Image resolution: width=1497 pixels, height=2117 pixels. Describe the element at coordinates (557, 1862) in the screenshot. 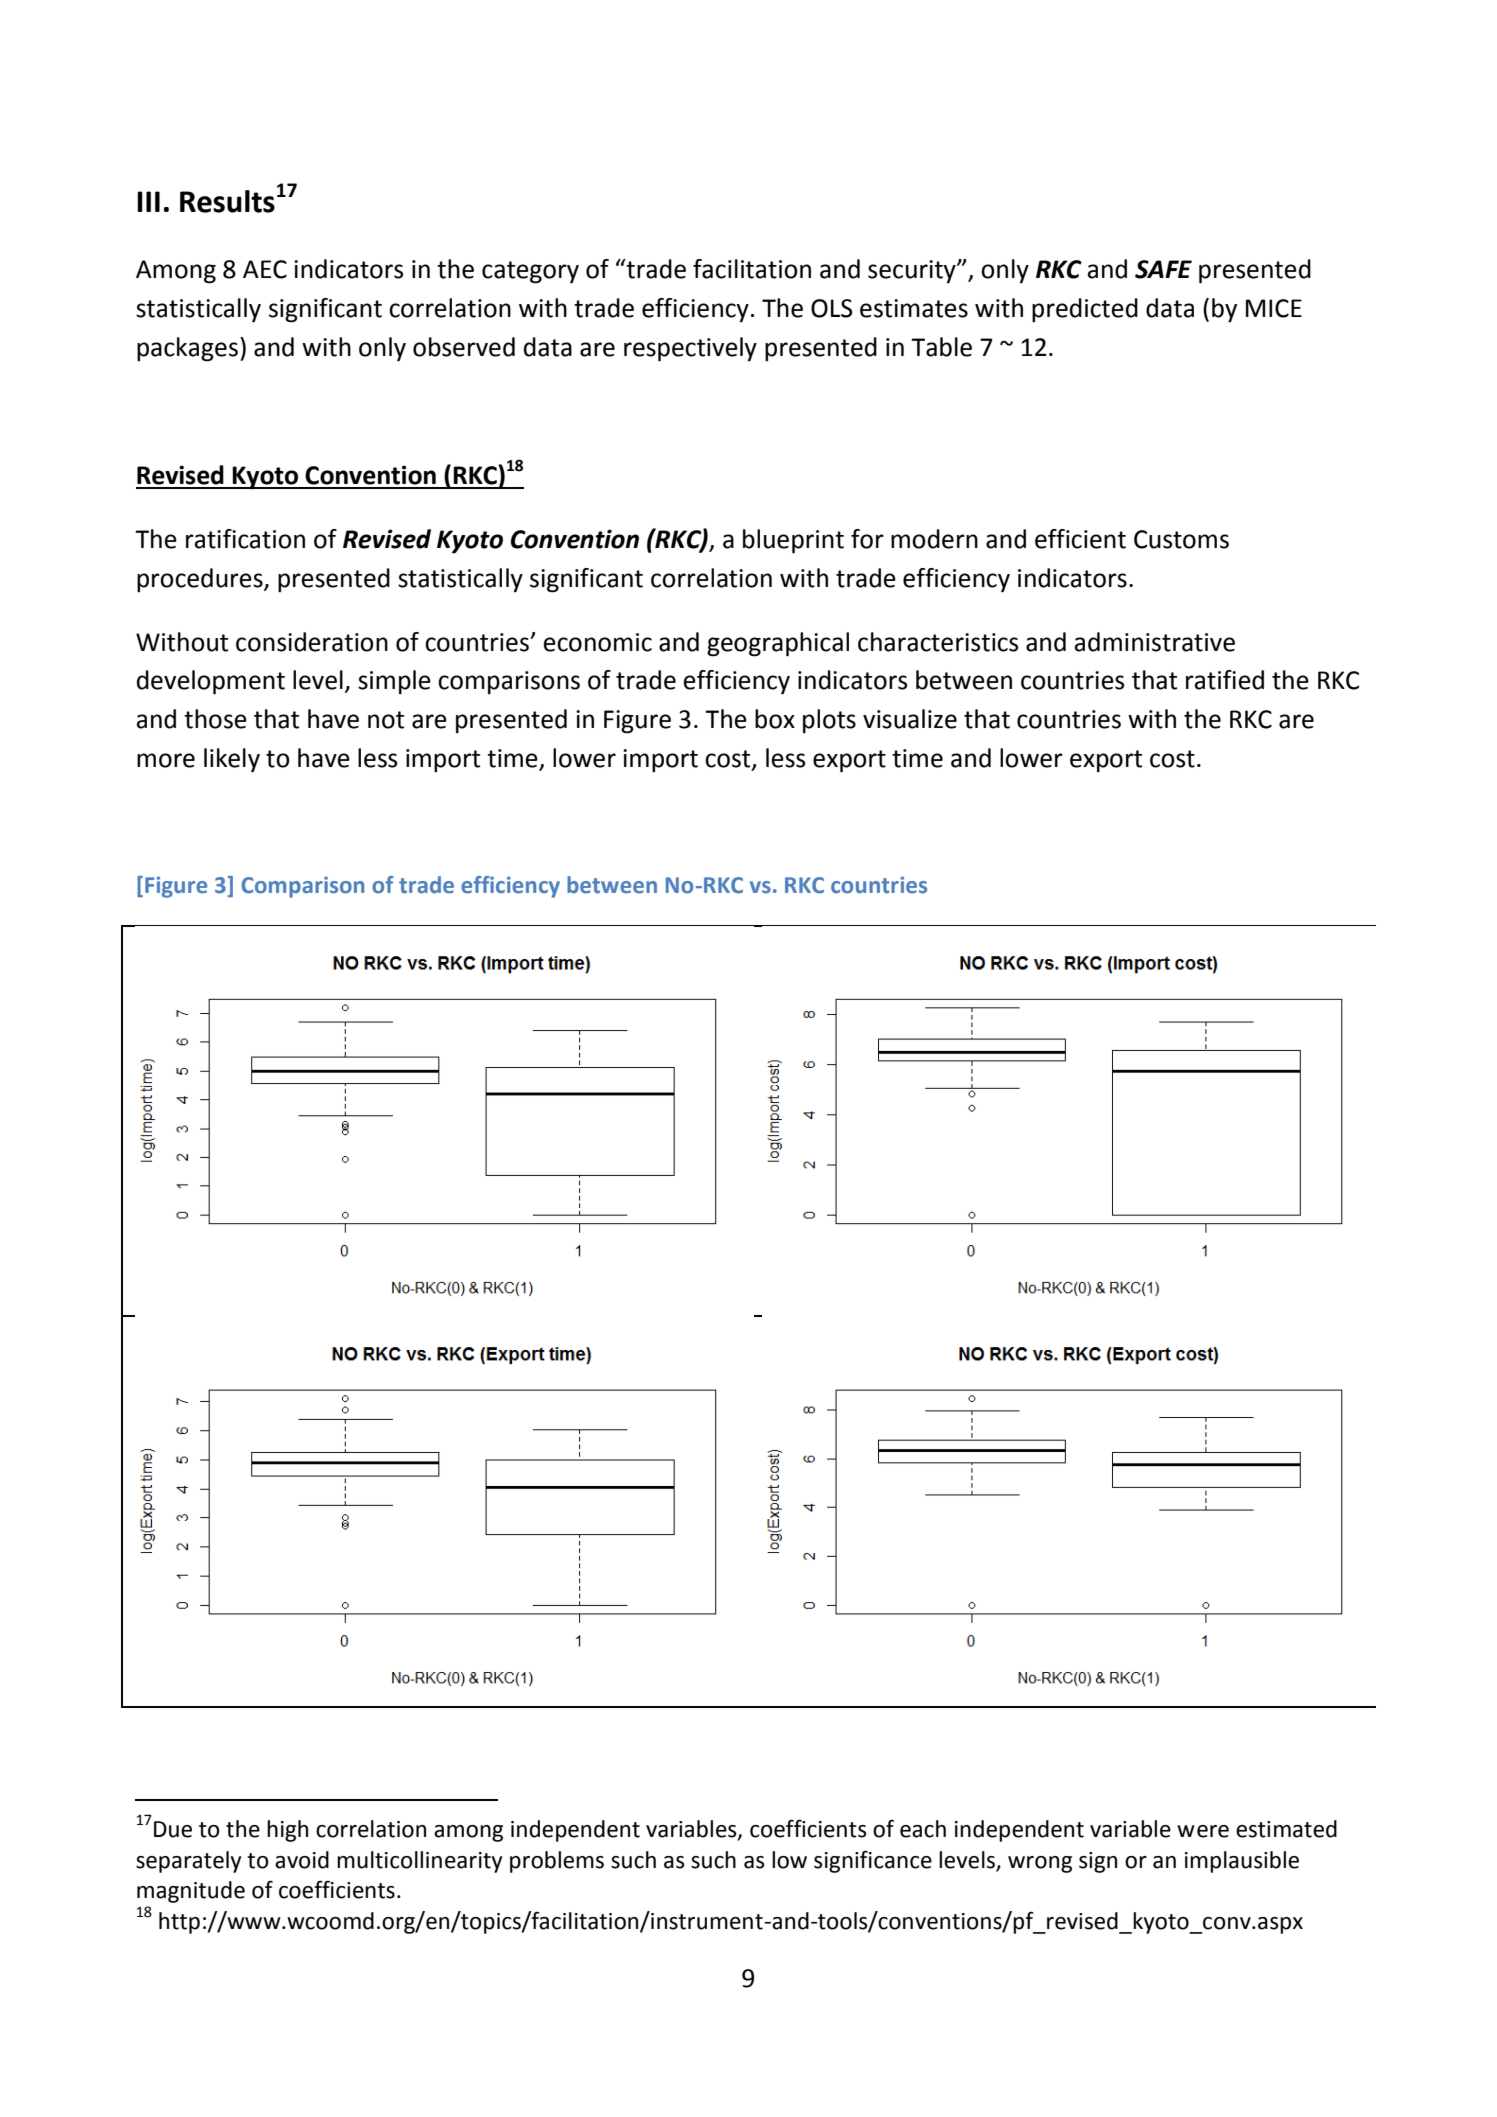

I see `problems` at that location.
